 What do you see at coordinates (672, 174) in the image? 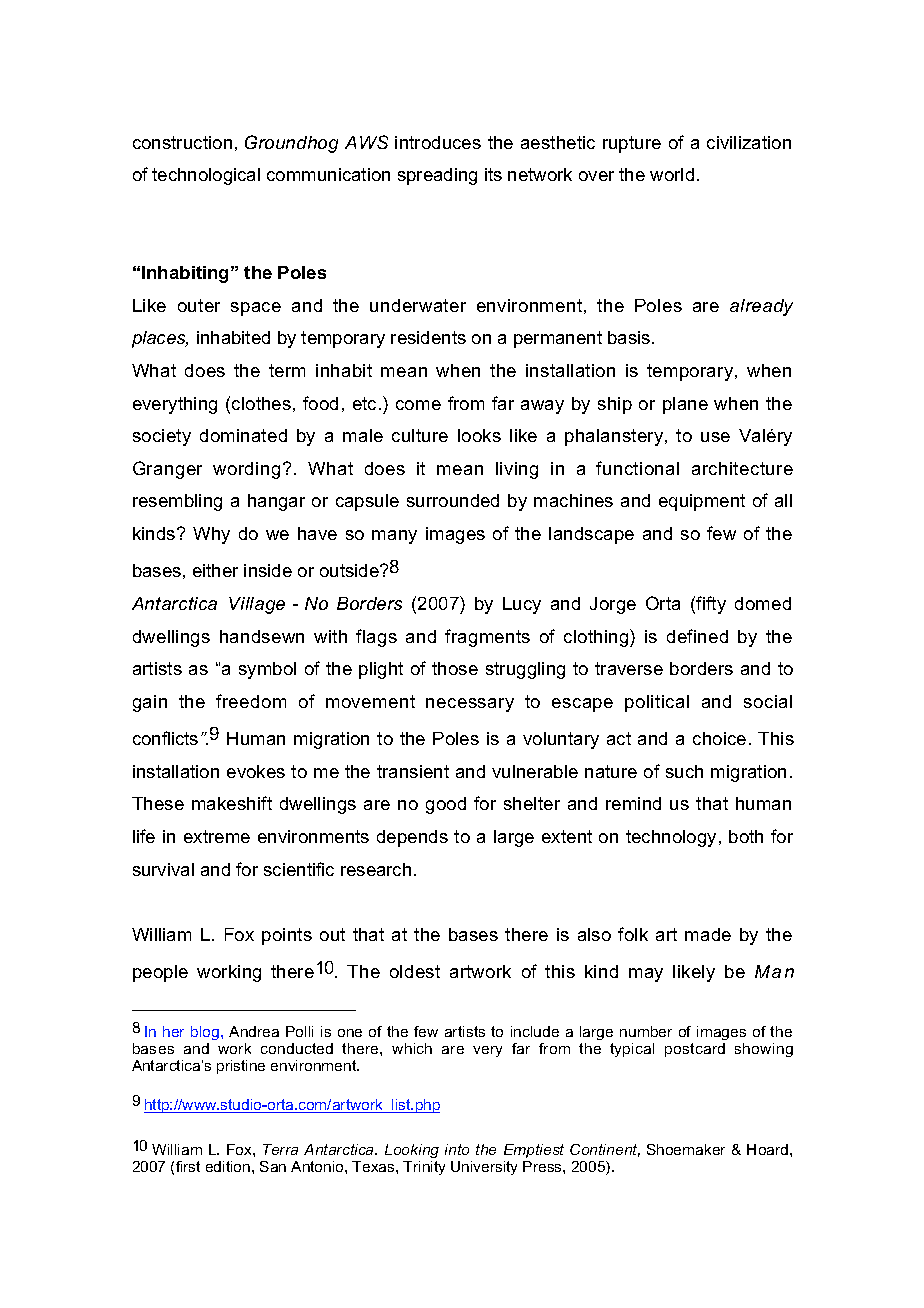
I see `world` at bounding box center [672, 174].
